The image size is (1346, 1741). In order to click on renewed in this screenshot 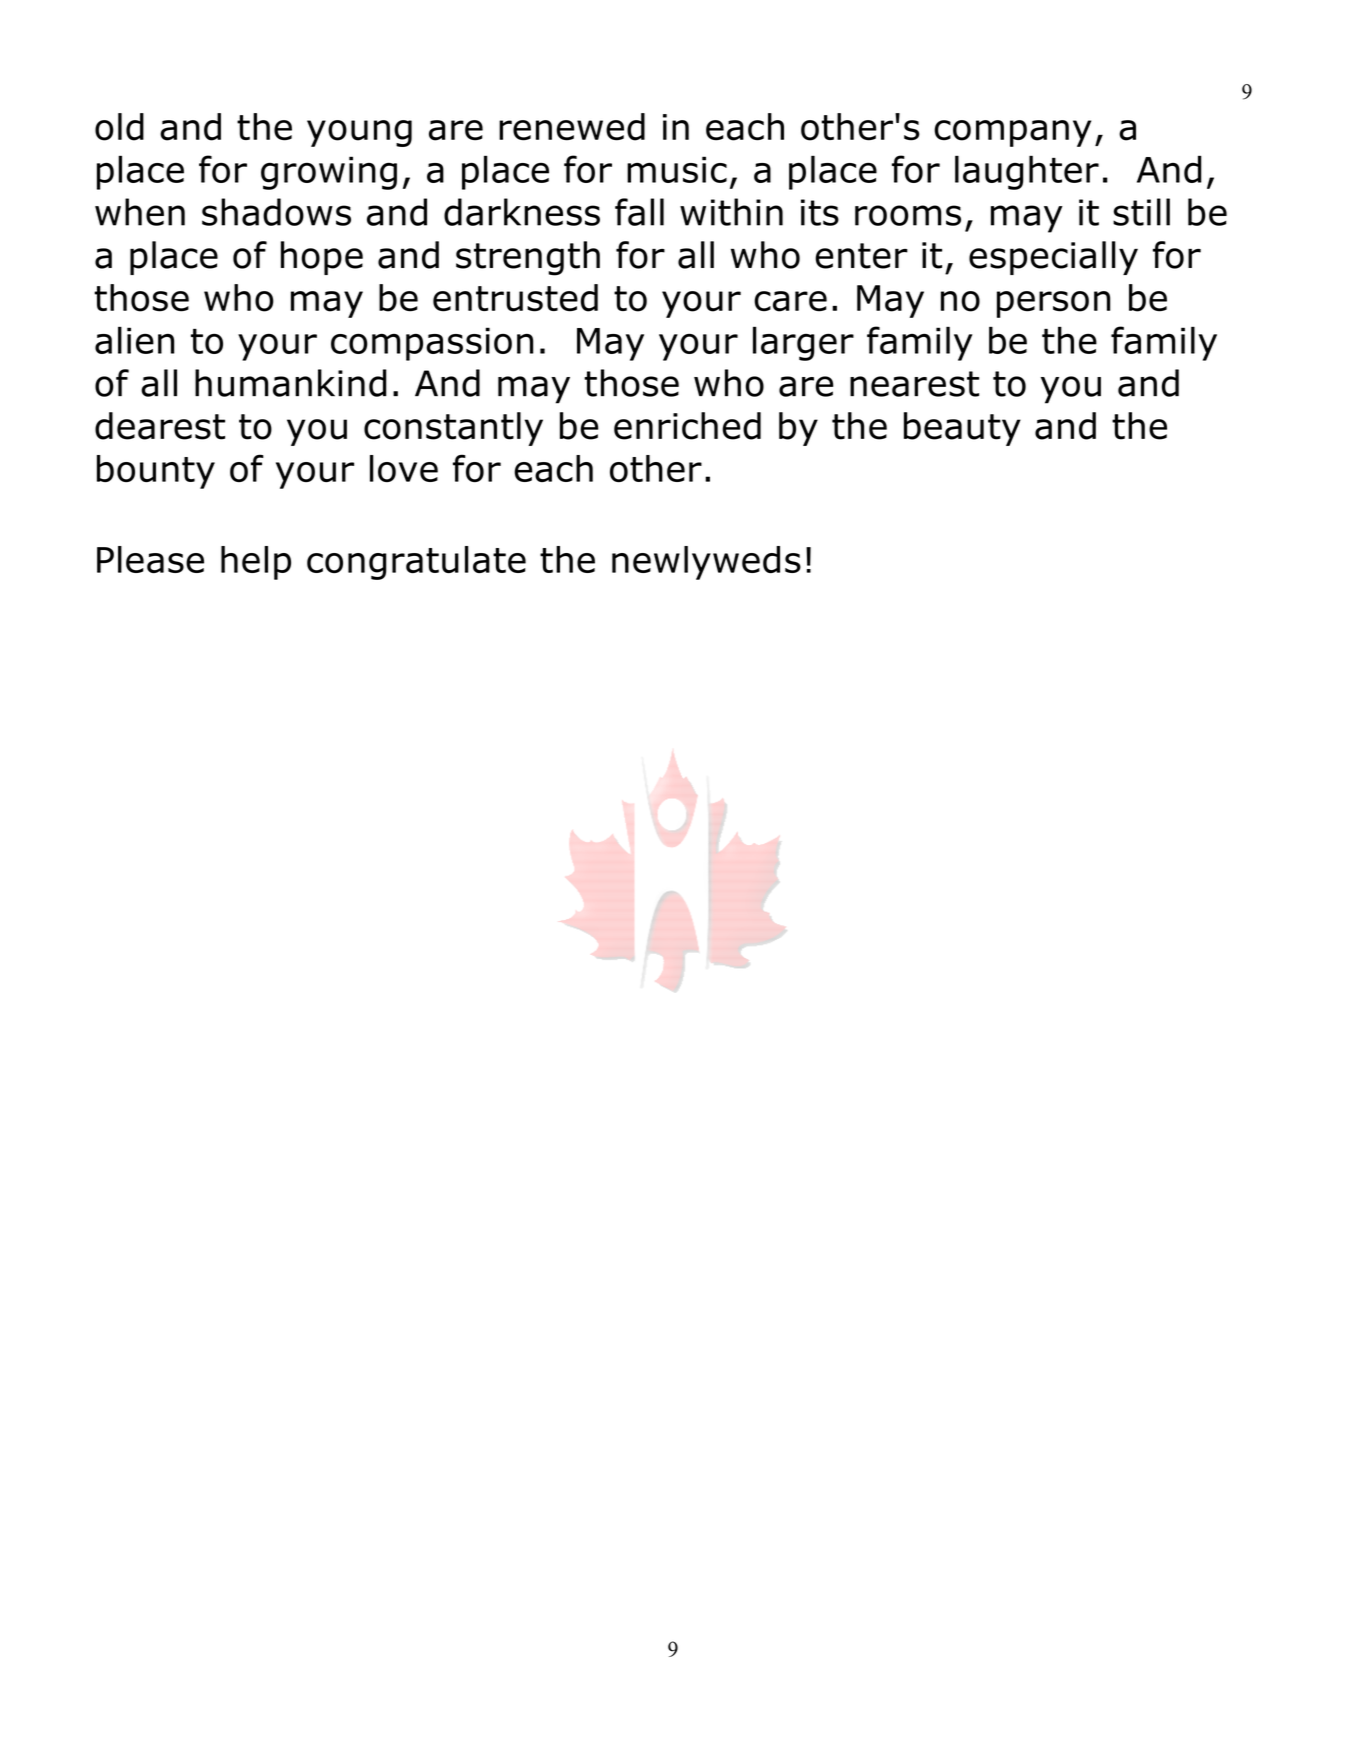, I will do `click(572, 127)`.
